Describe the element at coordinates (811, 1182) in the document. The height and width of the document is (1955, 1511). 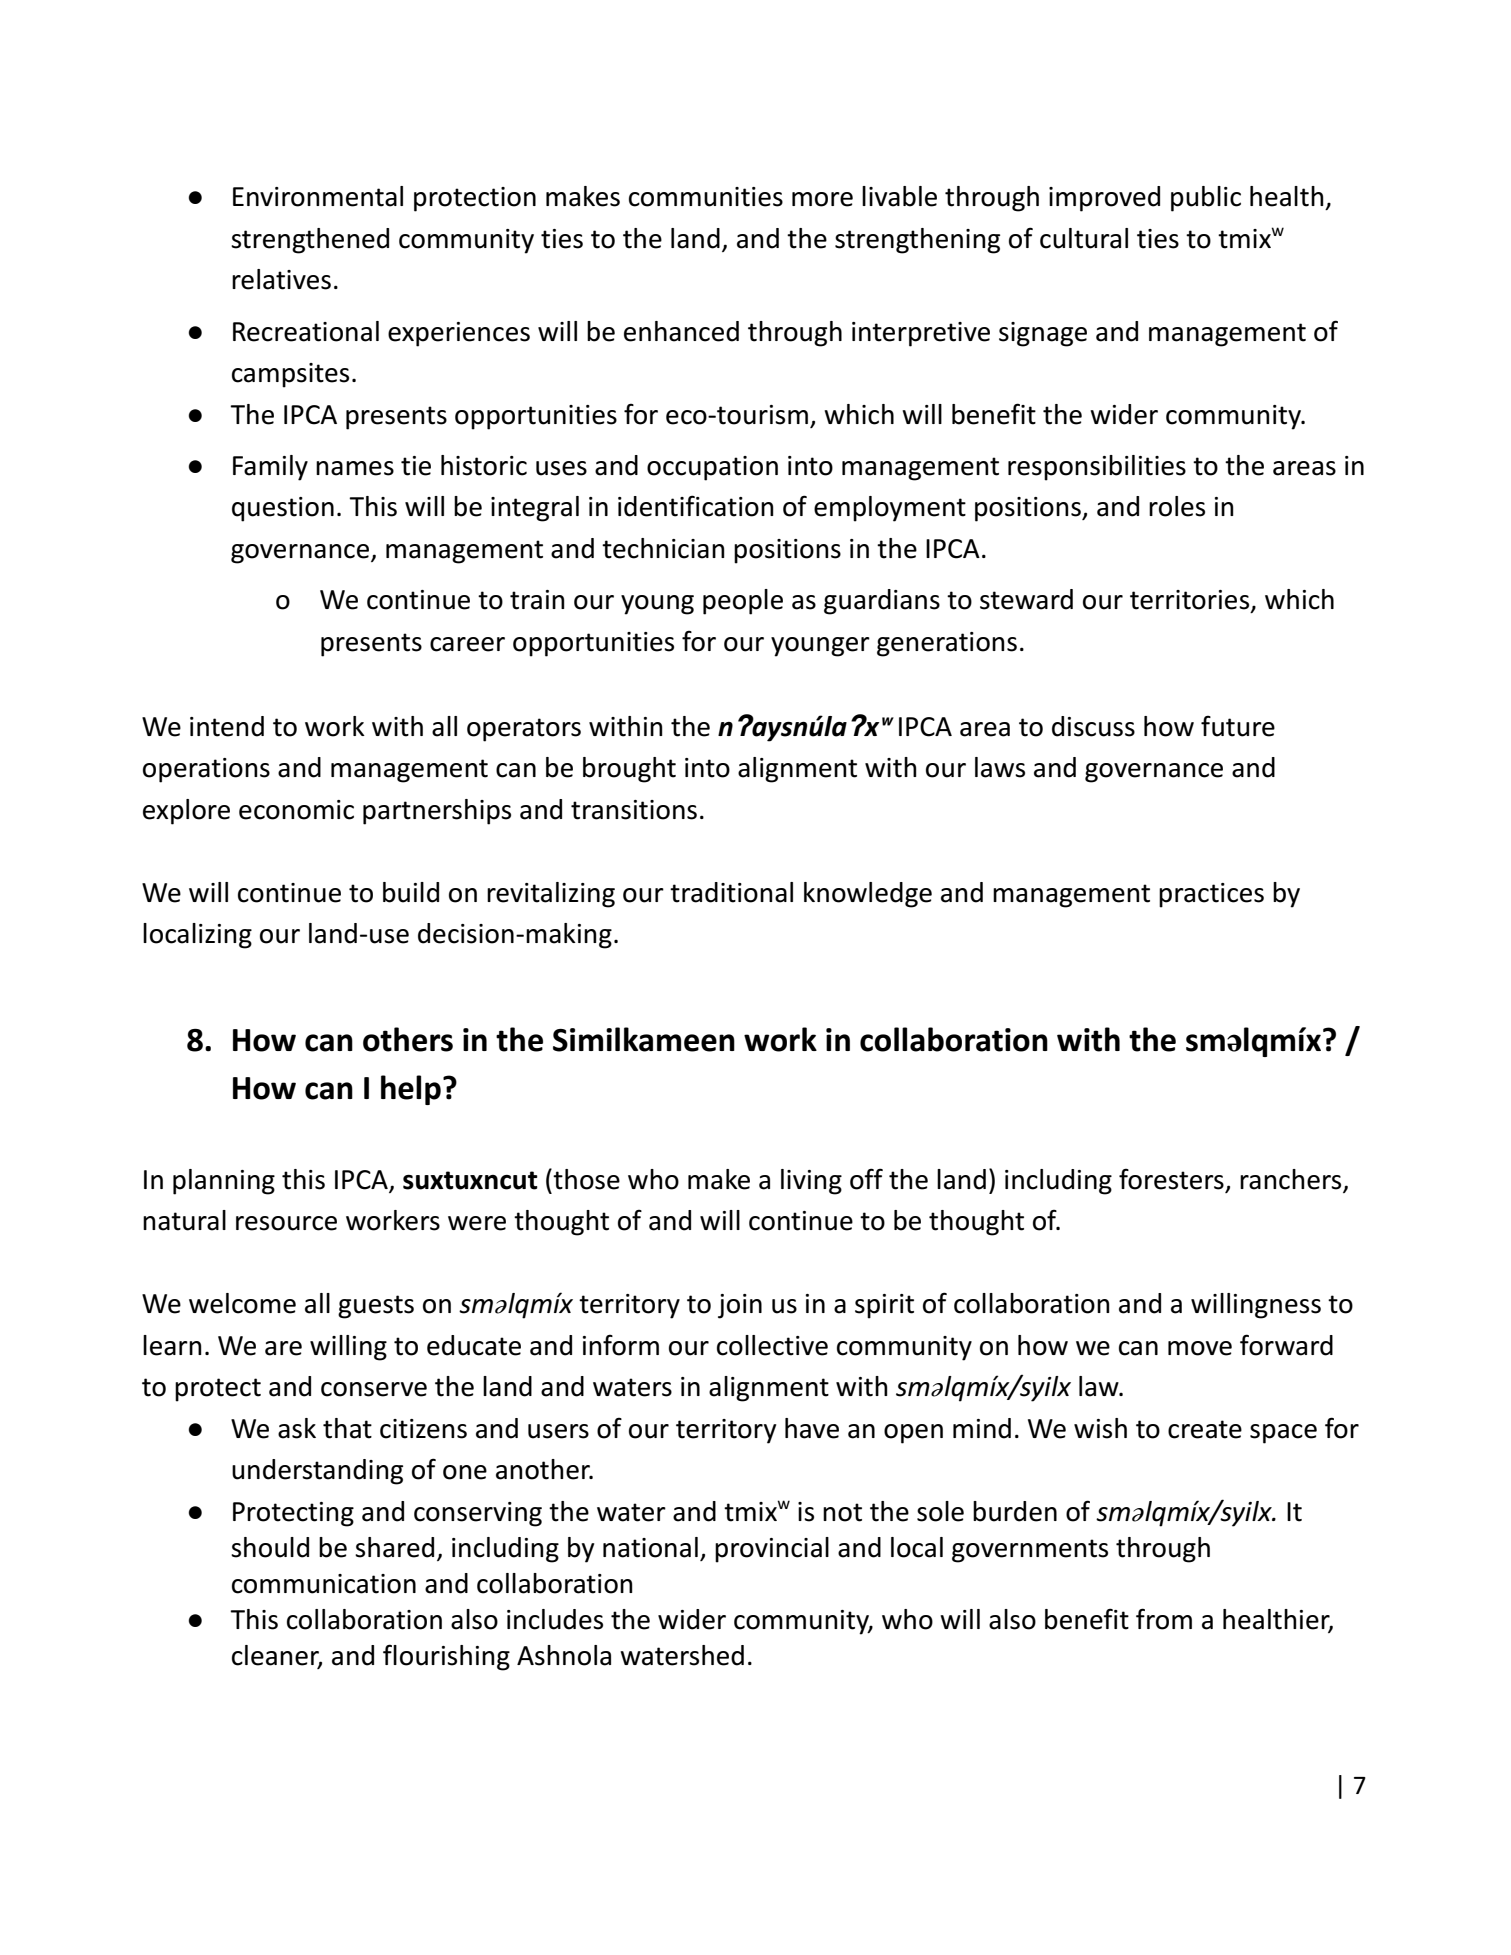
I see `living` at that location.
